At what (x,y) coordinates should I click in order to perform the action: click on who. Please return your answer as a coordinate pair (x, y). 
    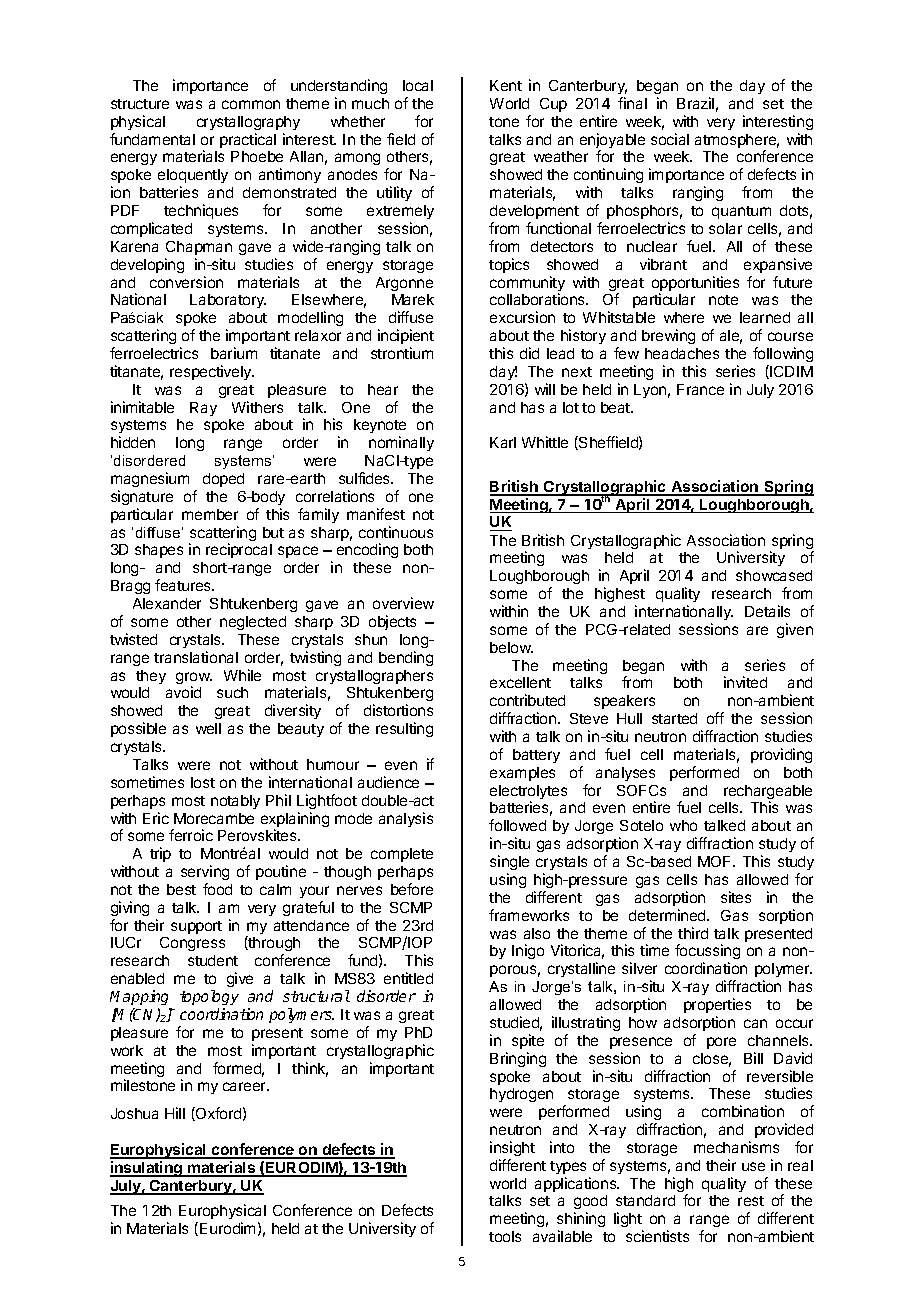
    Looking at the image, I should click on (683, 825).
